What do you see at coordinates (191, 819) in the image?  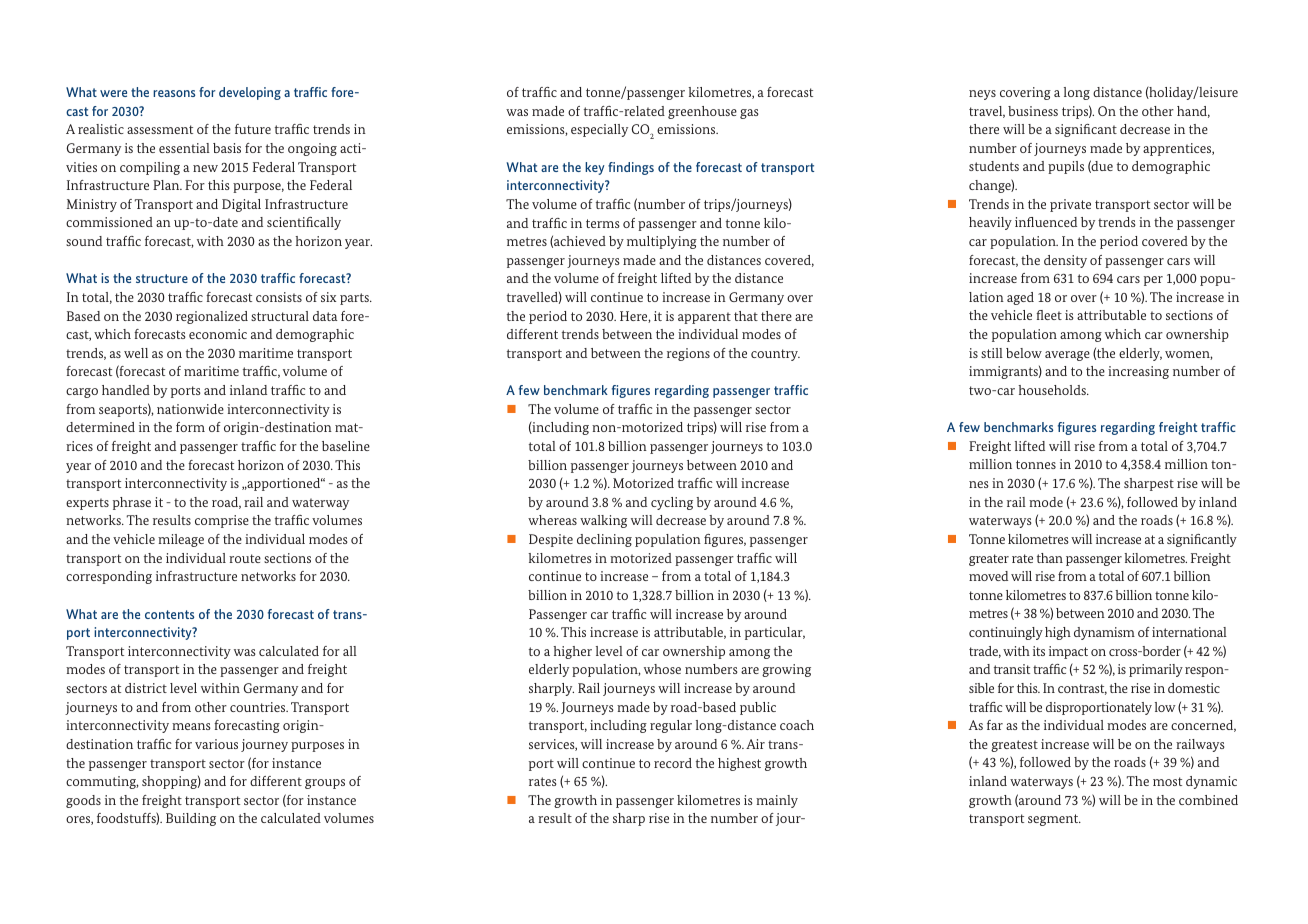 I see `Building` at bounding box center [191, 819].
